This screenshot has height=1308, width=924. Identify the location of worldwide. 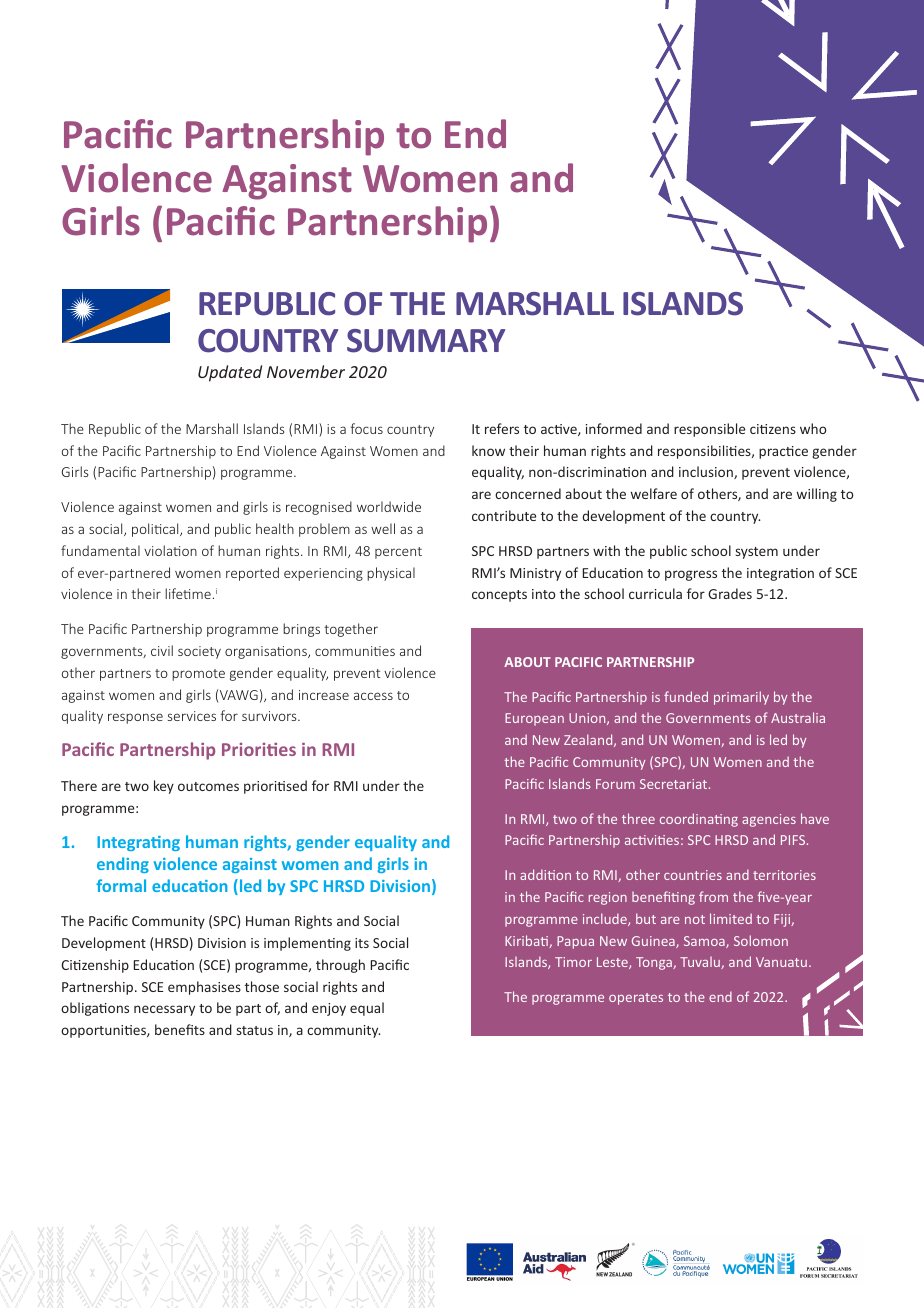
(389, 506).
